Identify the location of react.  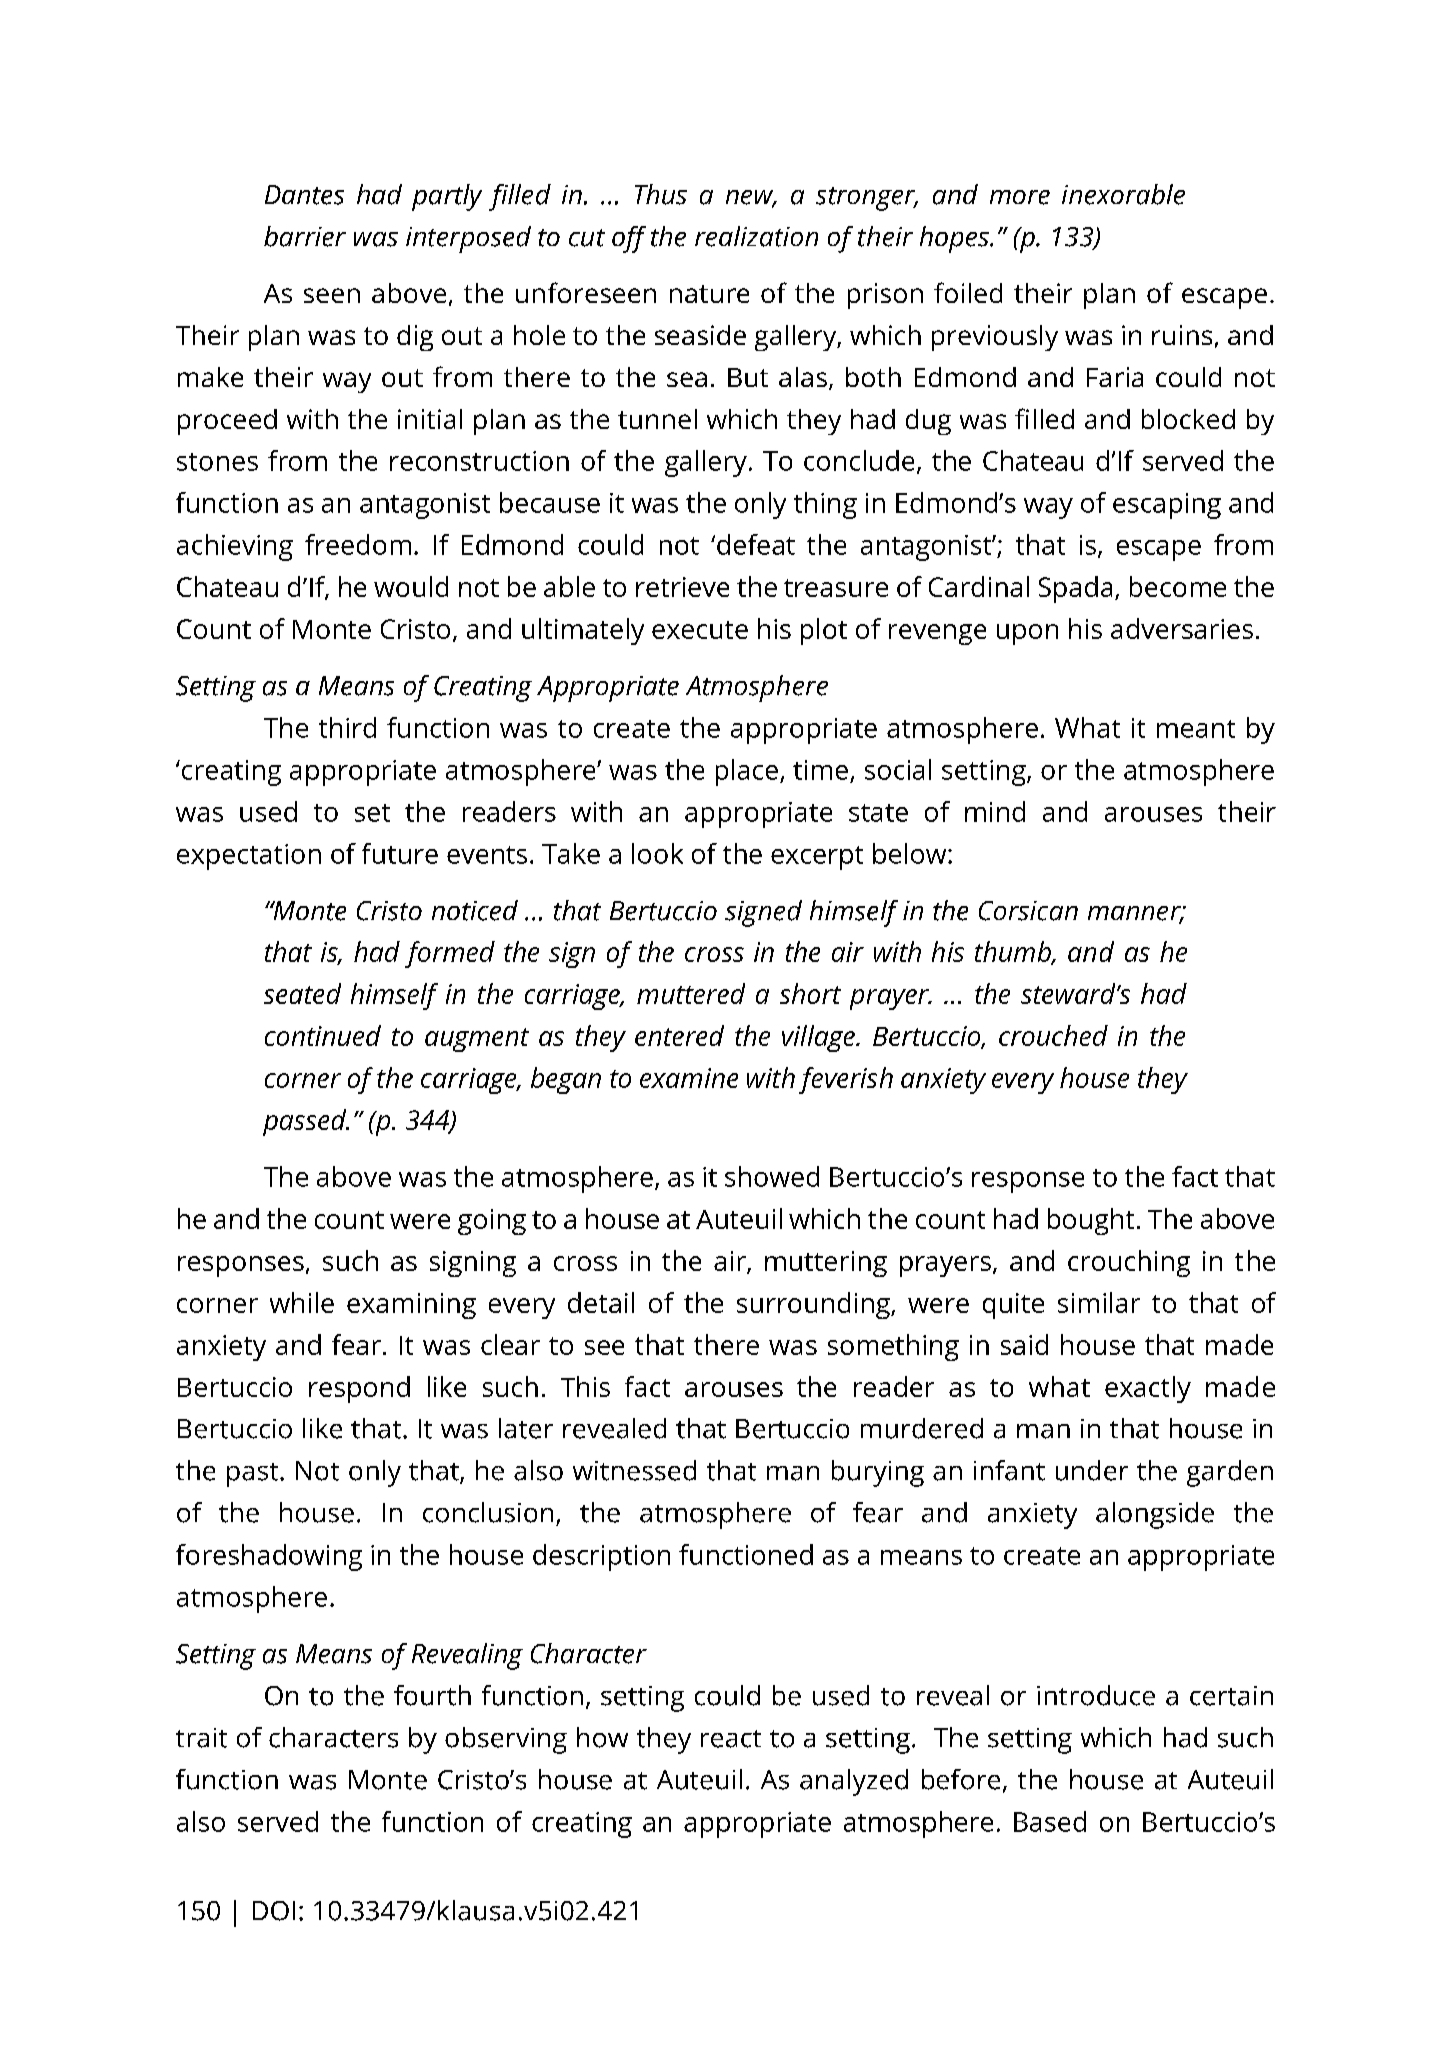
(731, 1739).
